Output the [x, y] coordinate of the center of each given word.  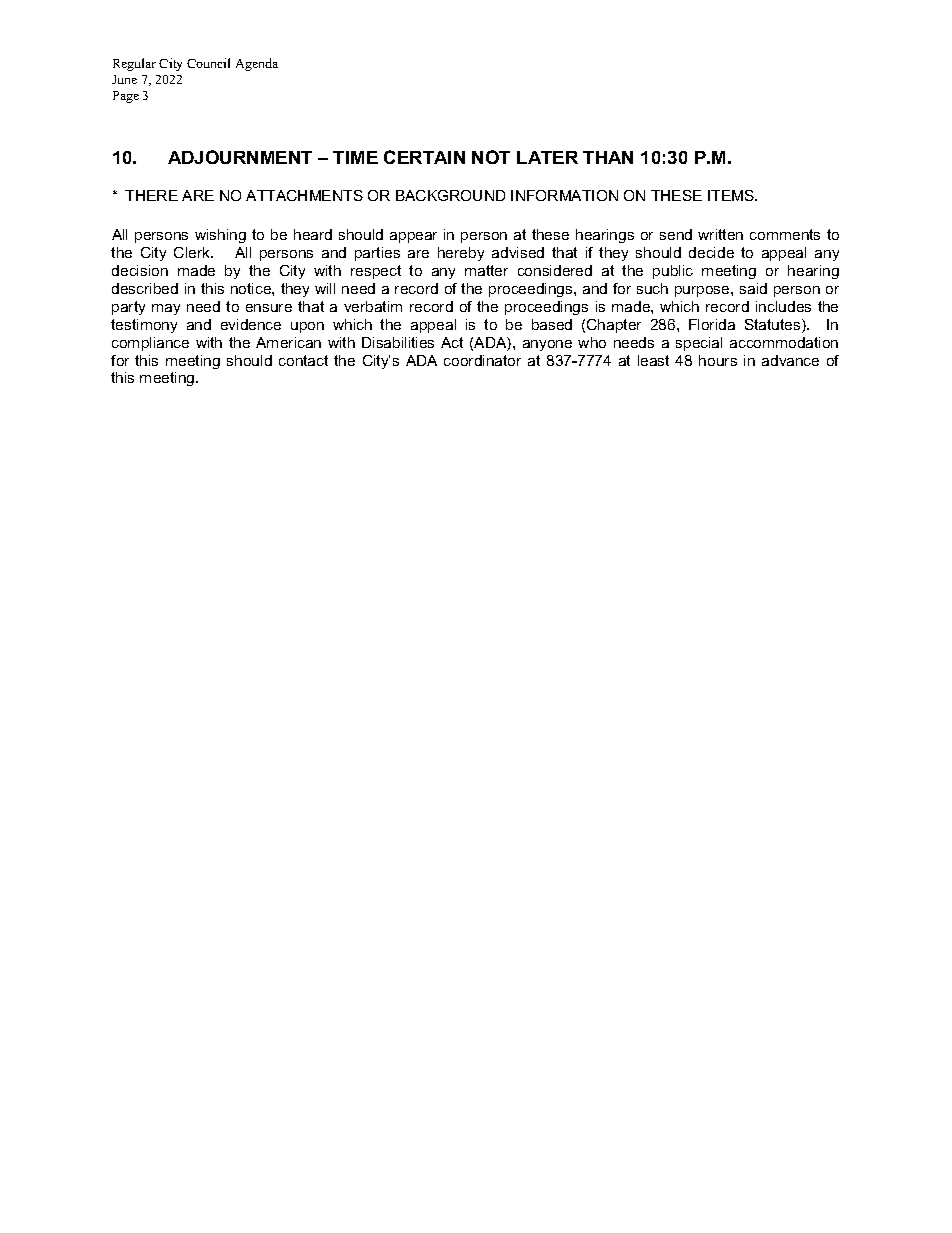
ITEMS [732, 195]
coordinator [482, 360]
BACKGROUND [450, 195]
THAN [608, 157]
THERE [151, 195]
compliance [150, 344]
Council [208, 63]
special [699, 344]
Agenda [257, 64]
